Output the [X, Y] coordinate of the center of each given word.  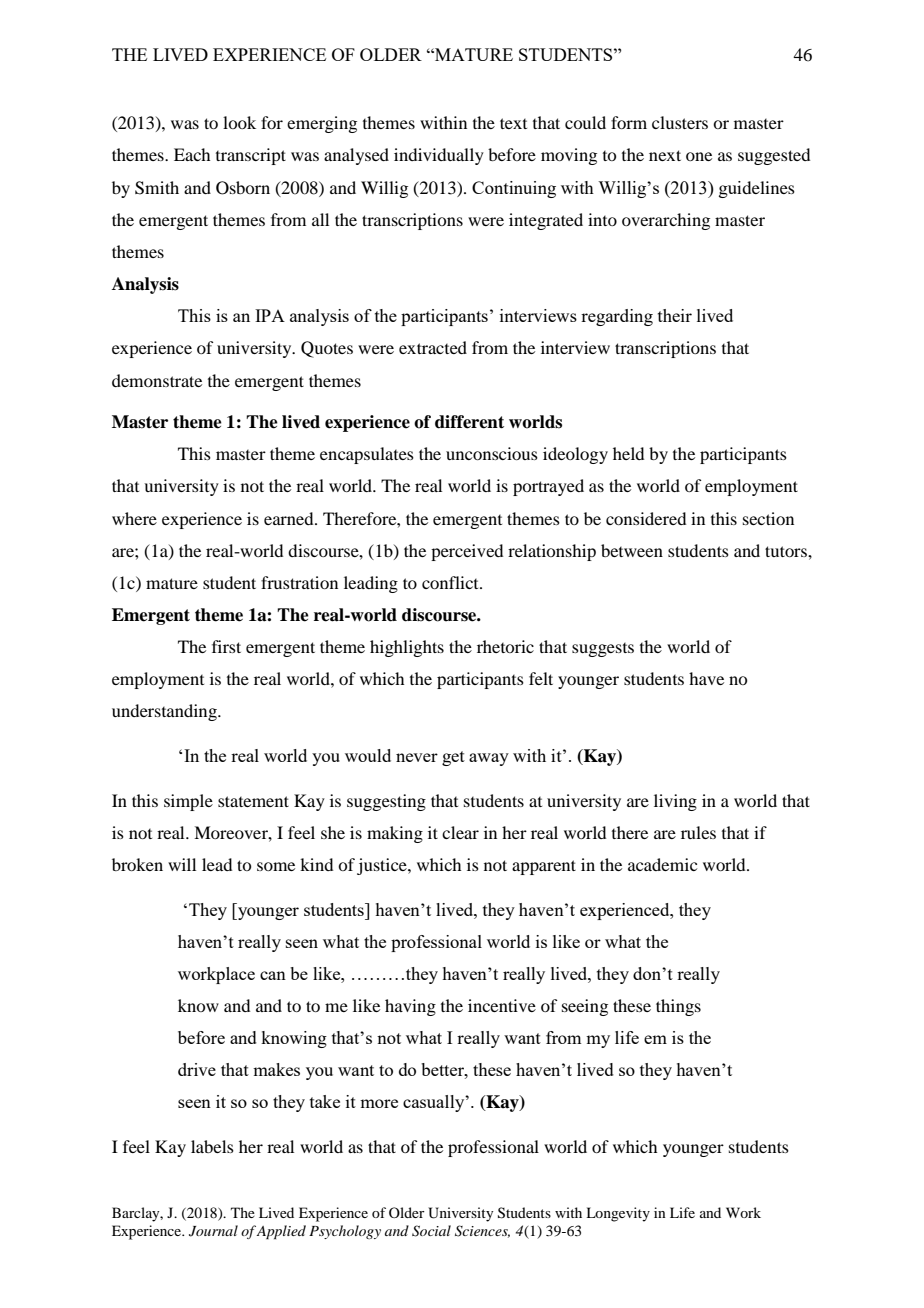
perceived [467, 552]
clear [460, 832]
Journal [213, 1231]
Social [431, 1231]
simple [188, 802]
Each [192, 154]
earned [290, 518]
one [699, 156]
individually [439, 156]
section [768, 518]
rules [698, 832]
